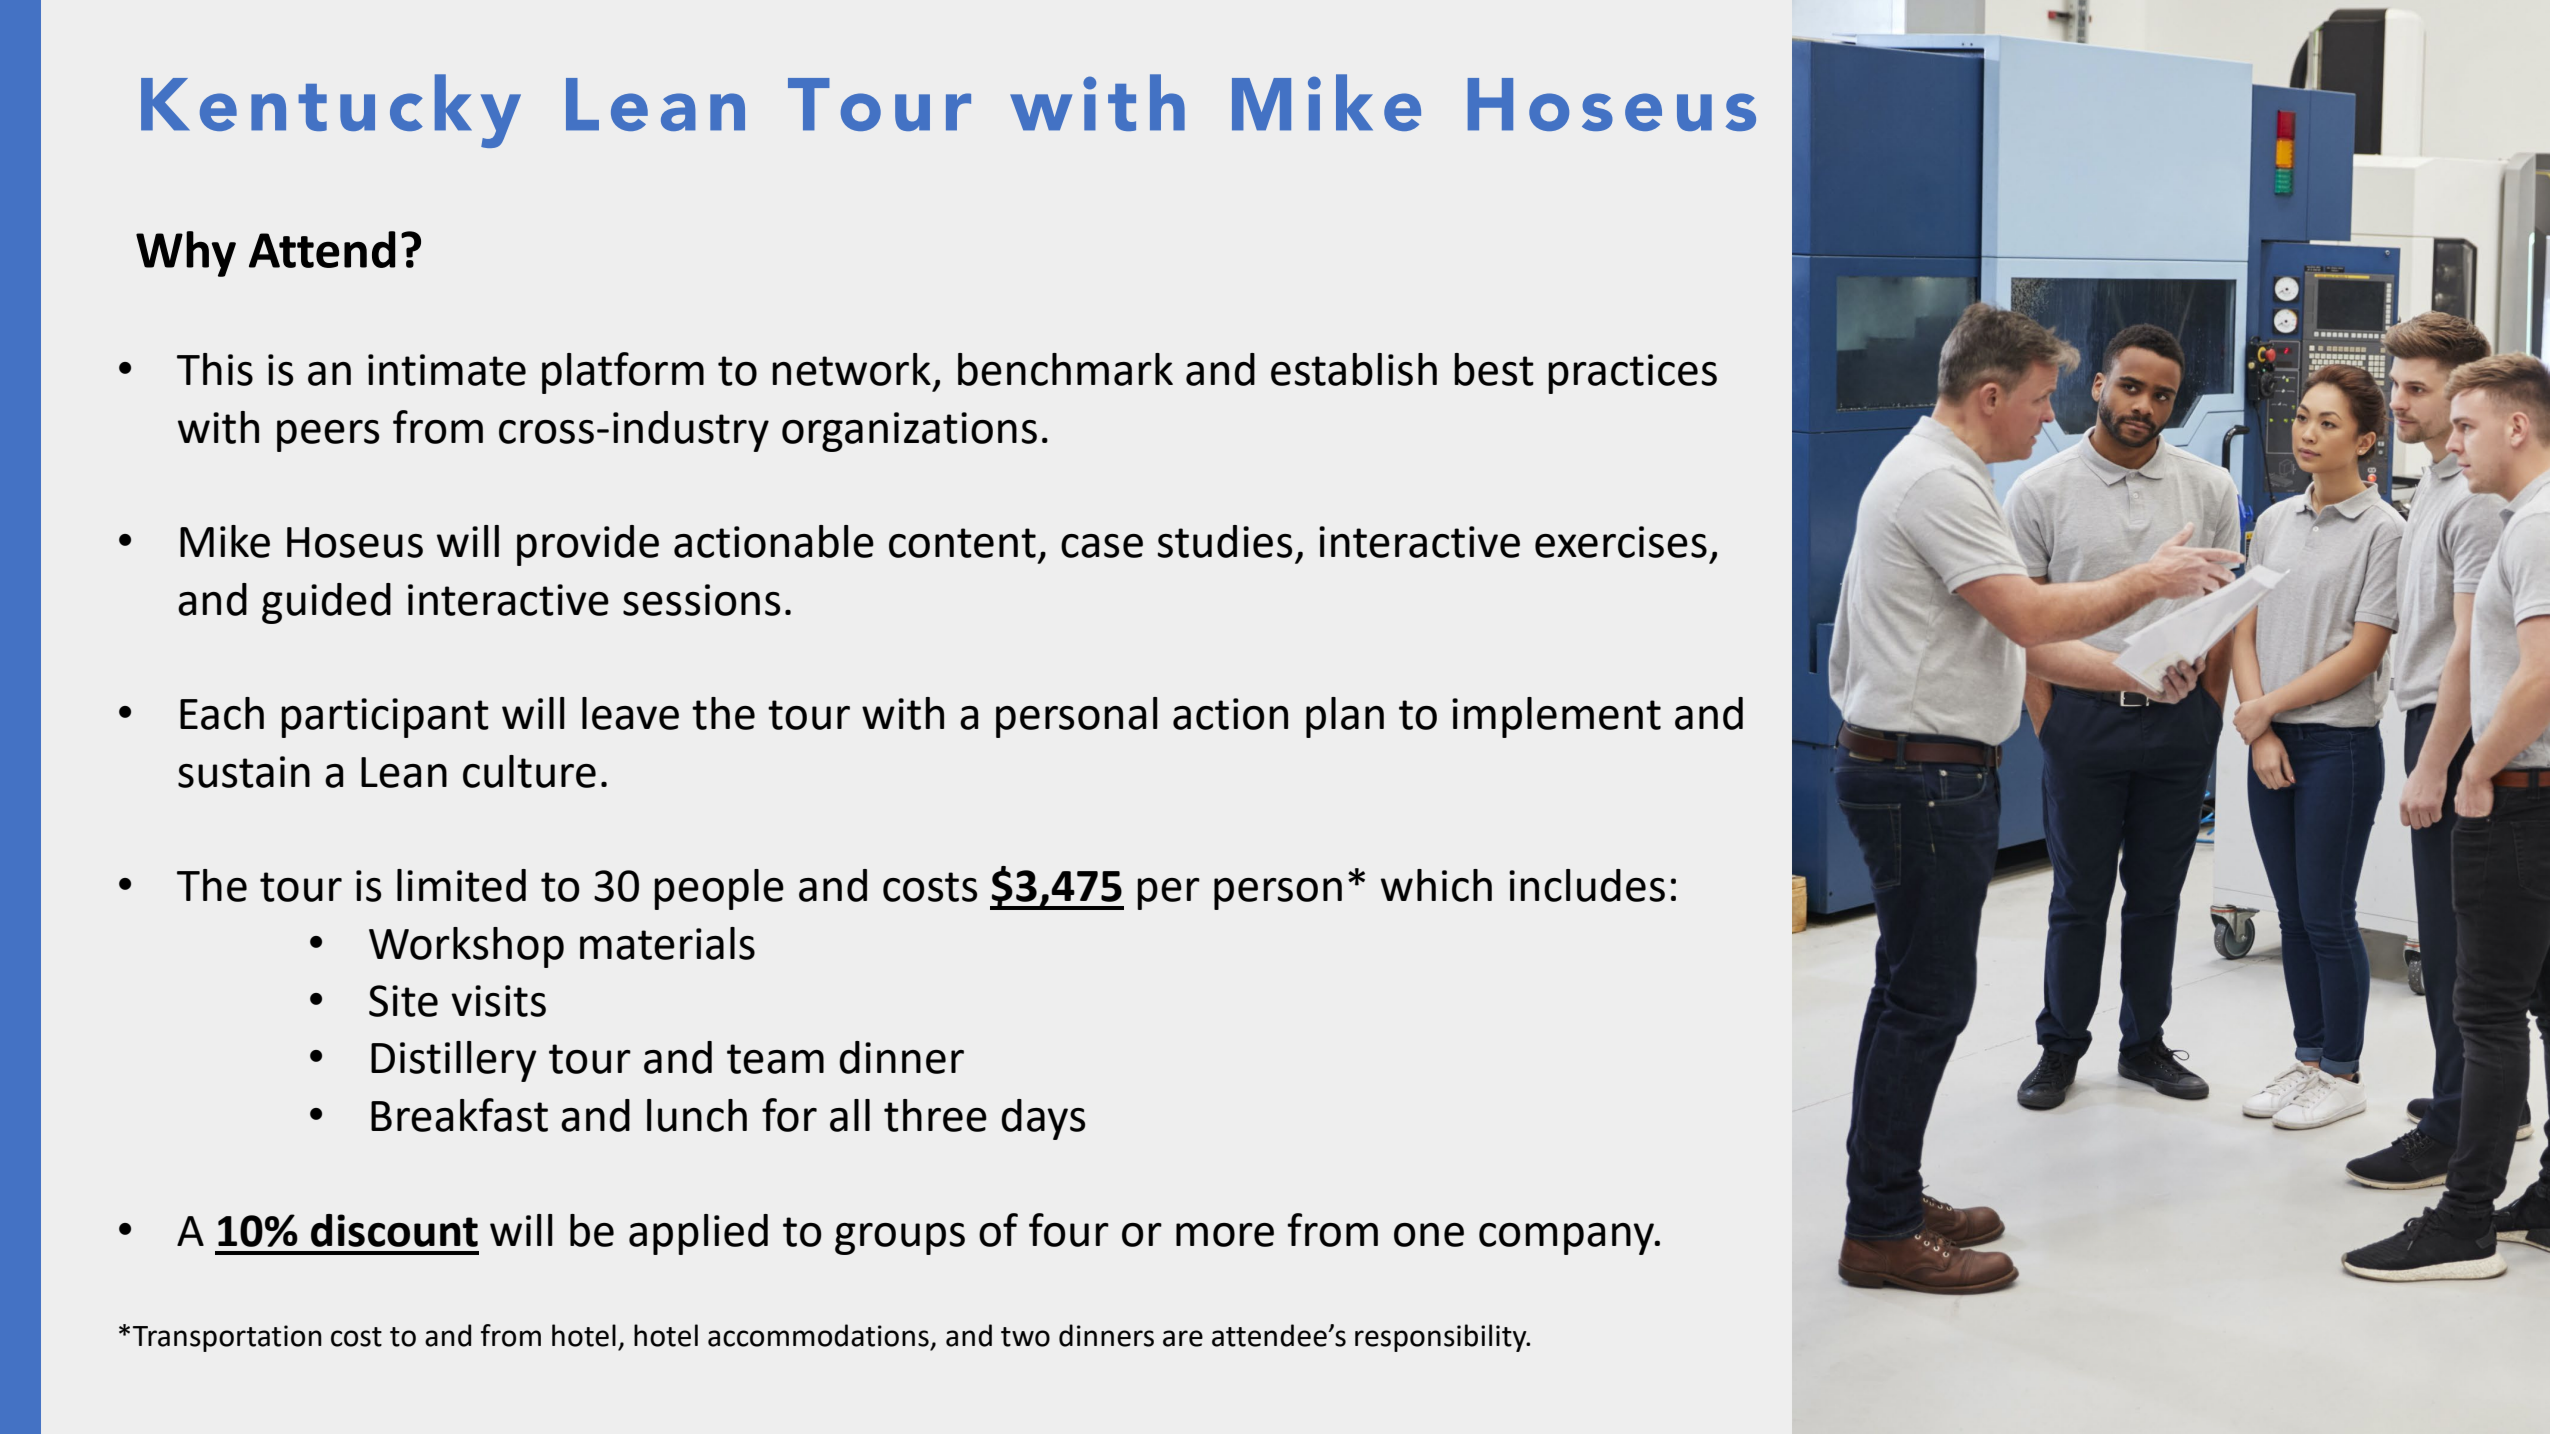  I want to click on three, so click(935, 1115).
